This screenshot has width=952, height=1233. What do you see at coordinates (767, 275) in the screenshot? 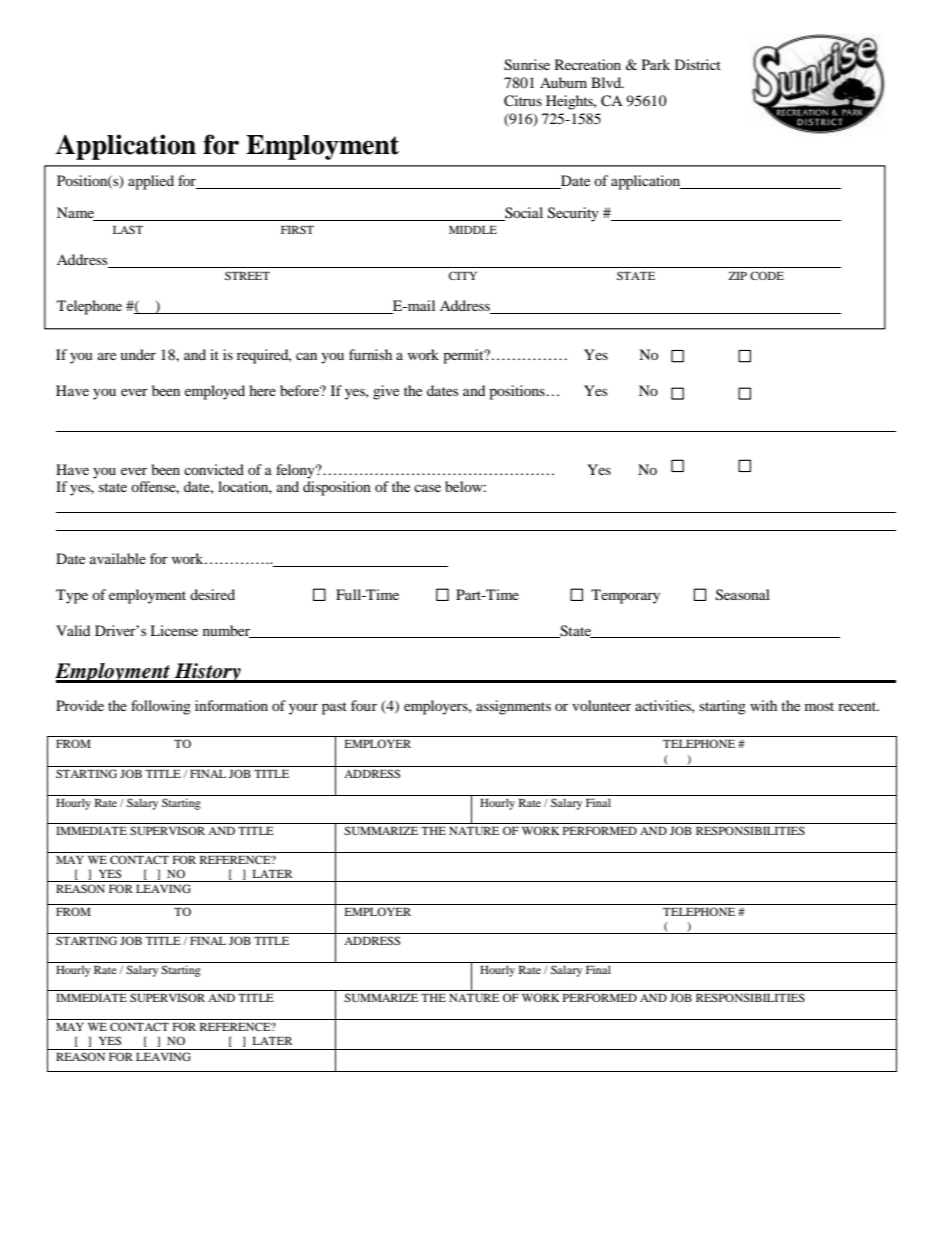
I see `CODE` at bounding box center [767, 275].
